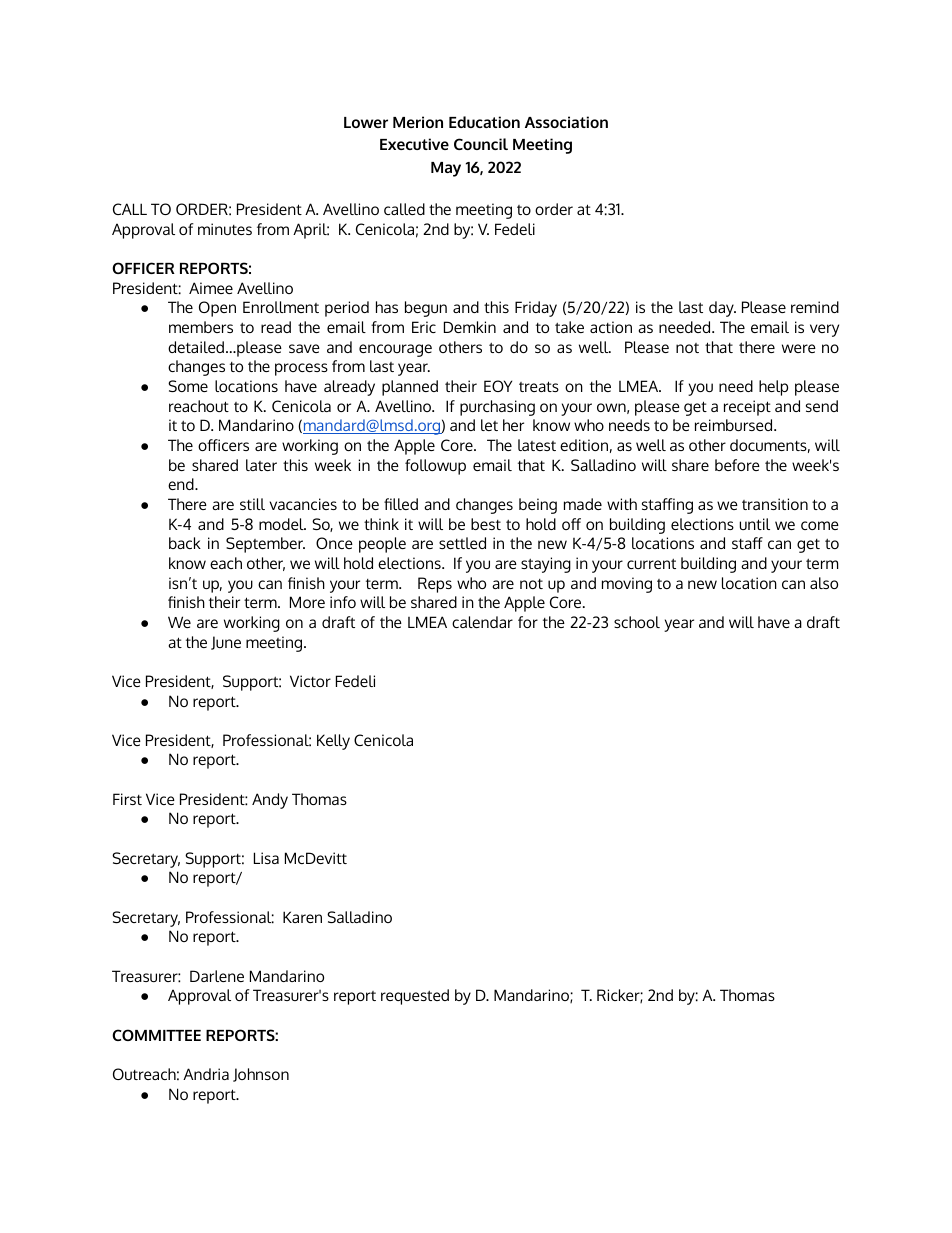 The height and width of the screenshot is (1233, 952). Describe the element at coordinates (302, 917) in the screenshot. I see `Karen` at that location.
